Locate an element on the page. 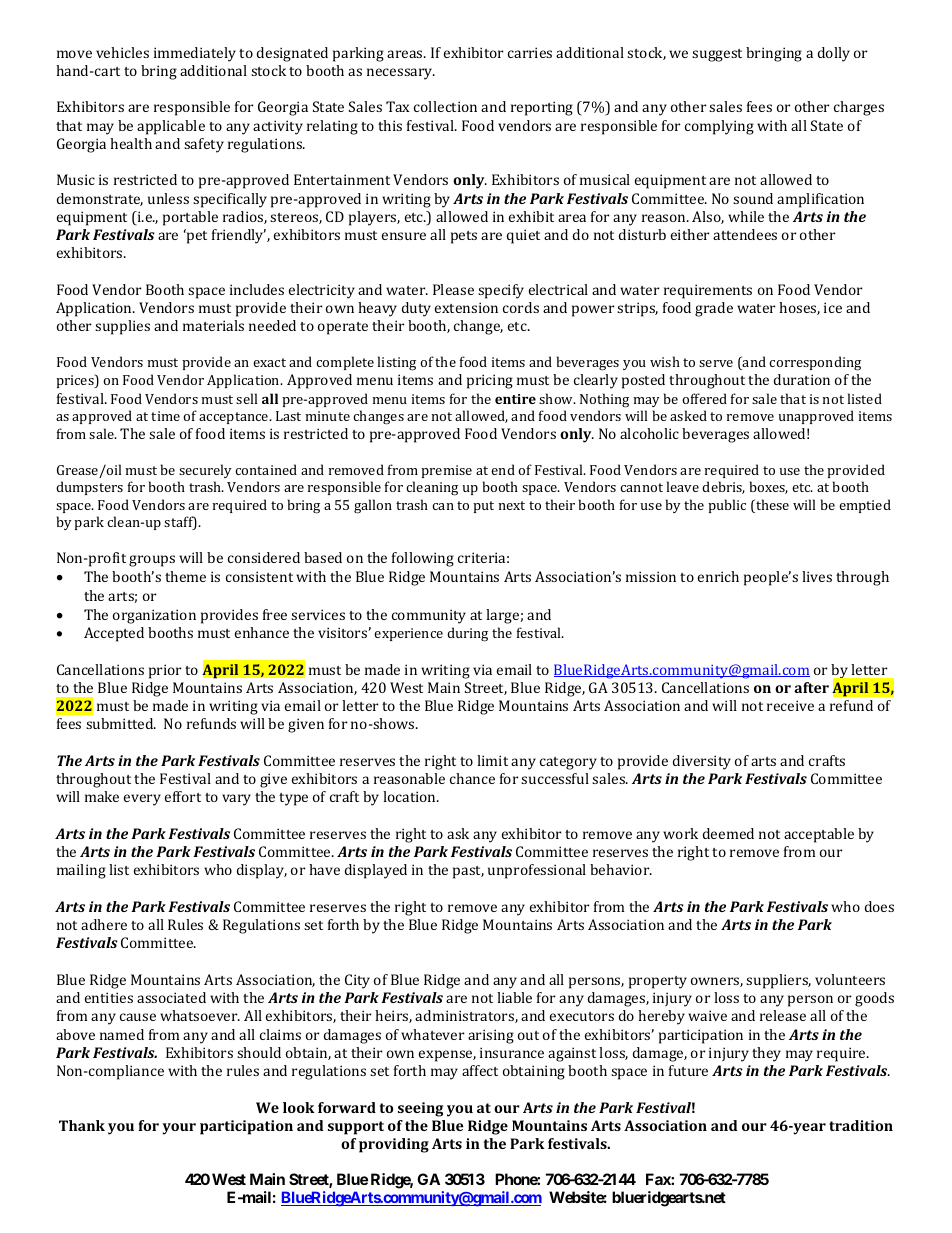 The width and height of the page is (952, 1233). chance is located at coordinates (472, 778).
